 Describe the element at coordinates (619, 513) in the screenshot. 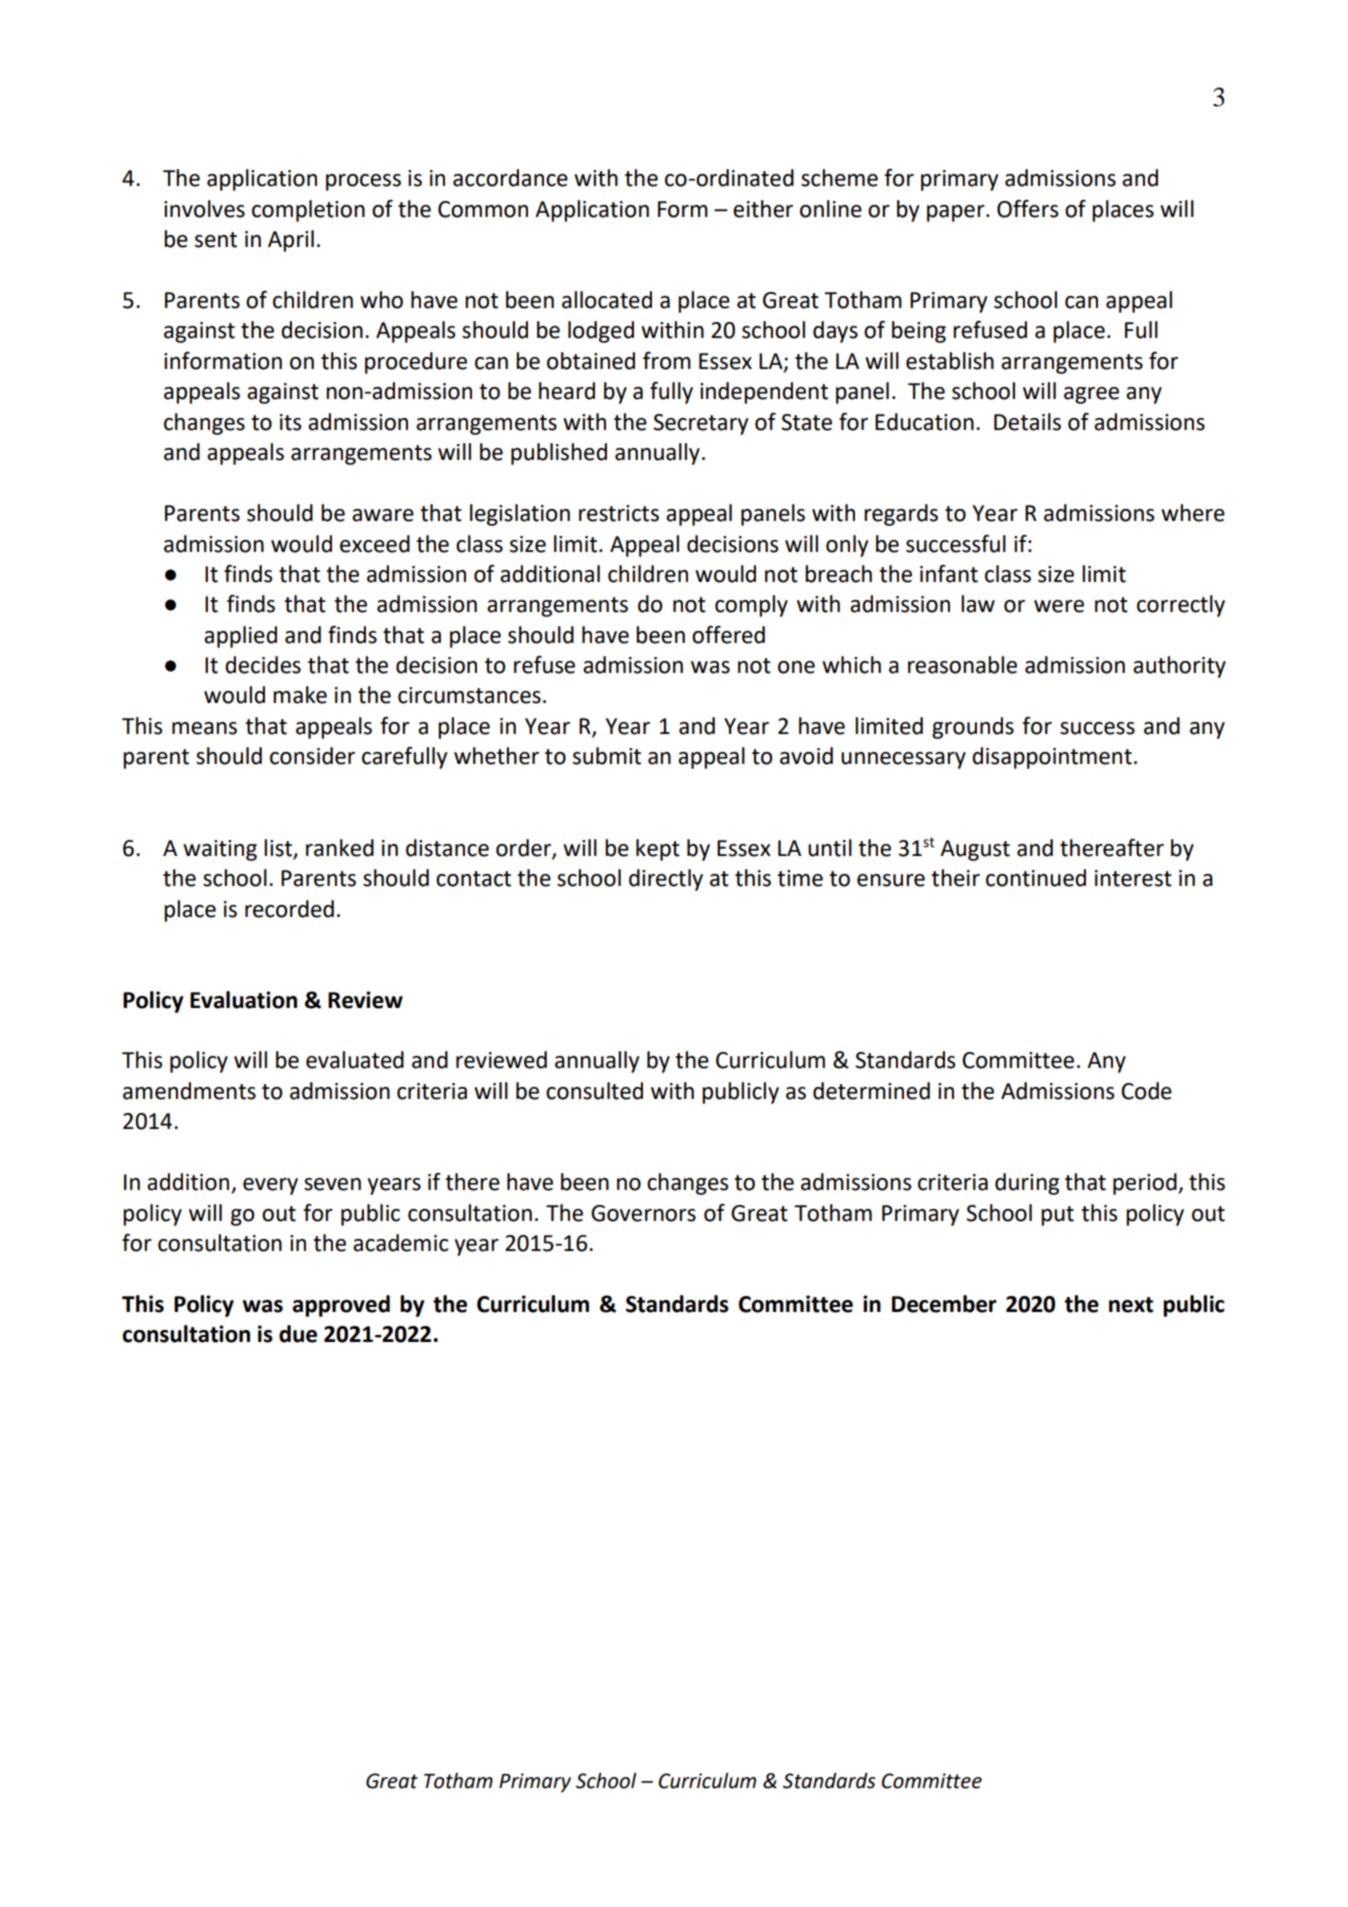

I see `restricts` at that location.
